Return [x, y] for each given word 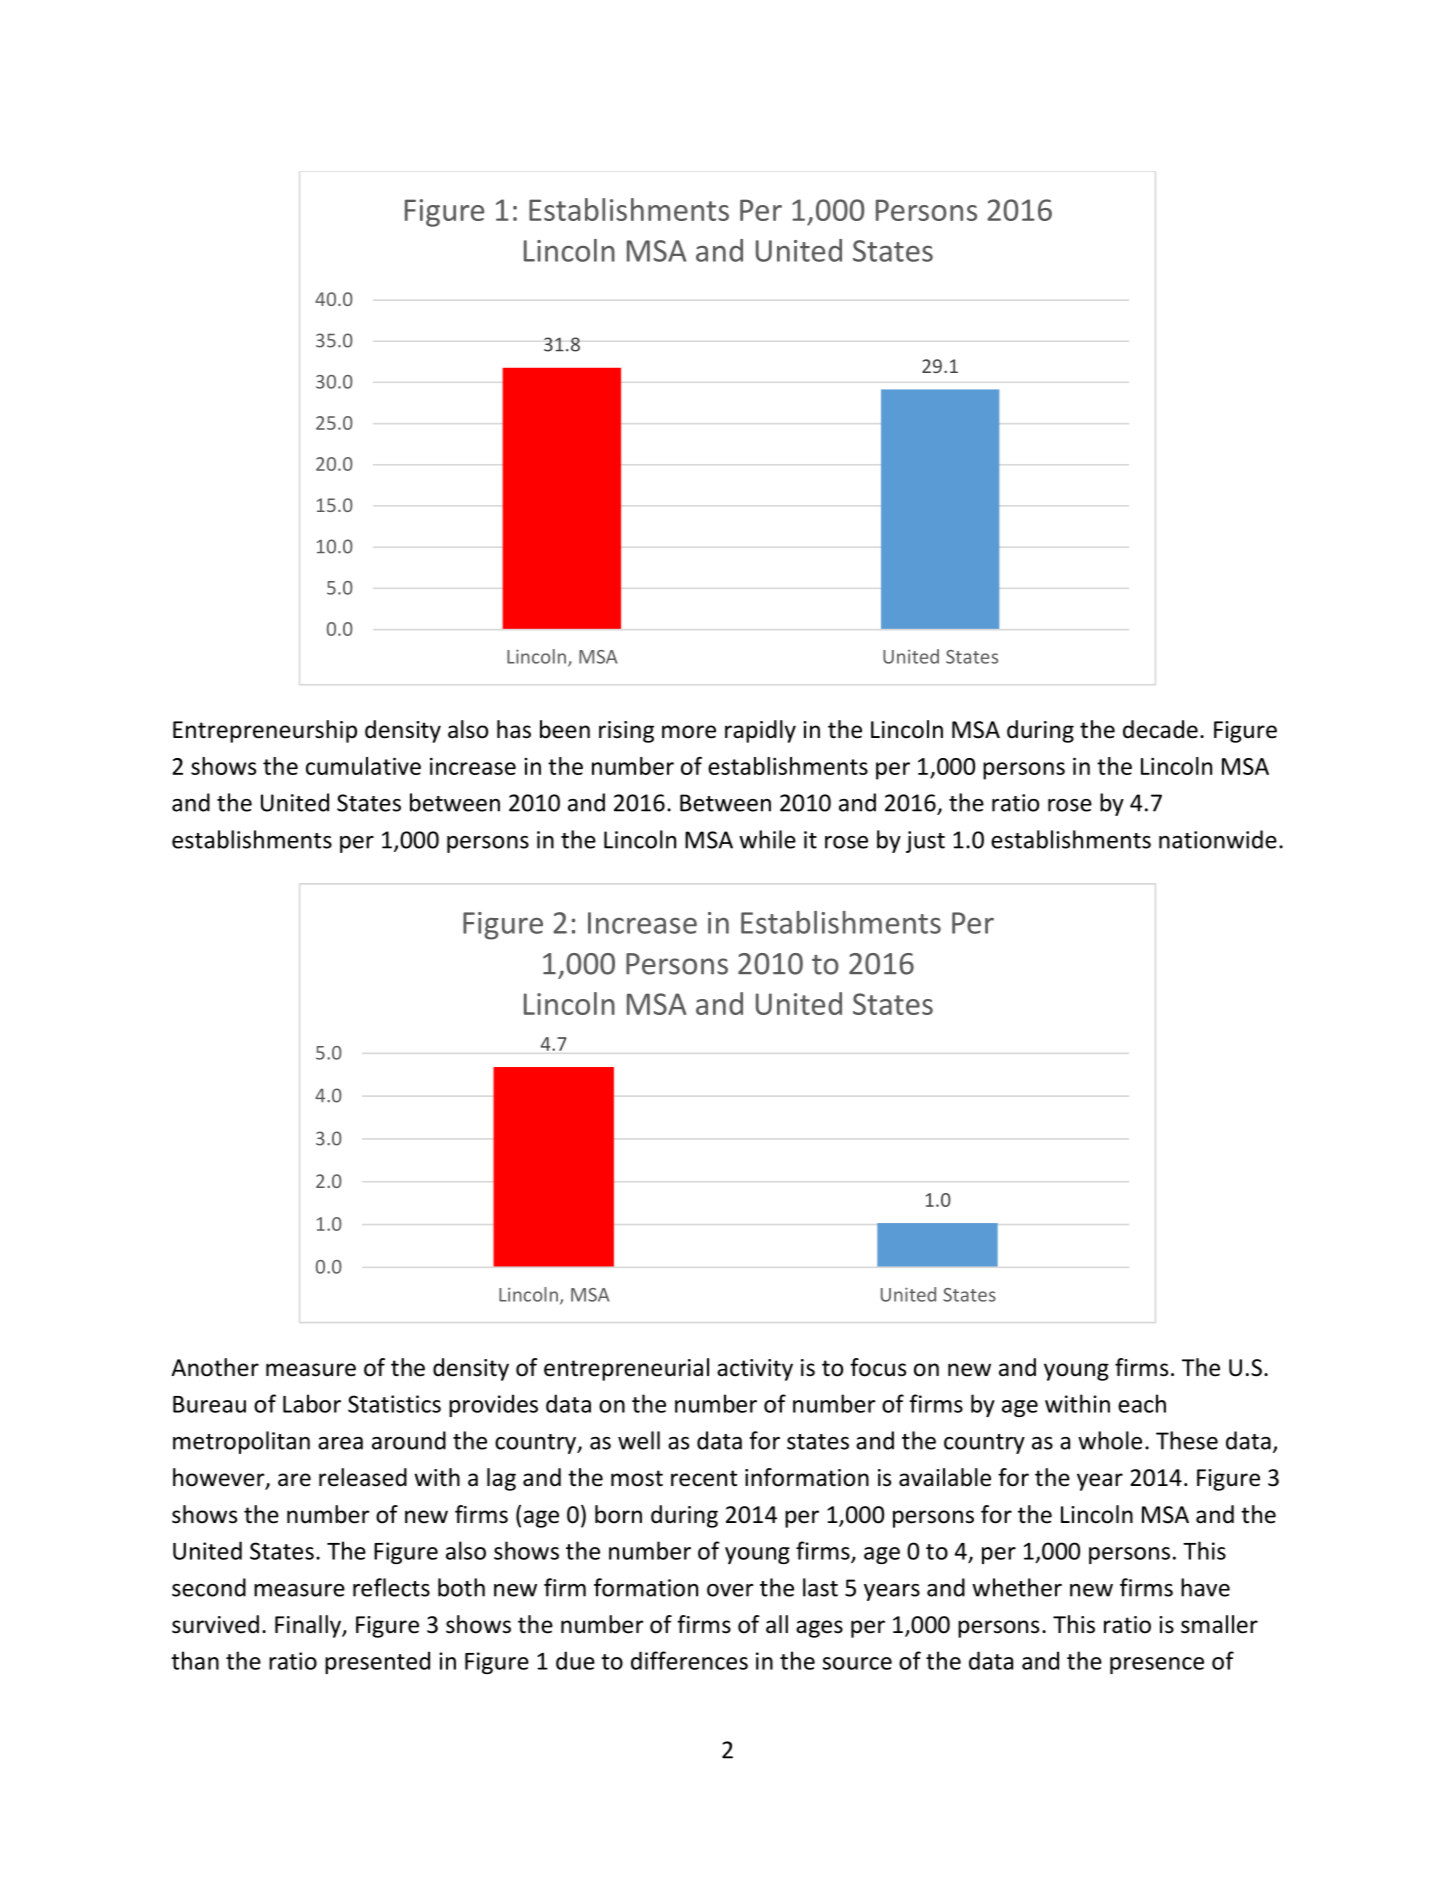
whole [1110, 1440]
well [639, 1440]
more [689, 732]
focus [878, 1367]
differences [689, 1660]
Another [215, 1367]
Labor [312, 1403]
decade [1160, 729]
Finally [309, 1626]
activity [755, 1370]
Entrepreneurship [265, 731]
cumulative [363, 766]
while [767, 839]
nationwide [1218, 839]
